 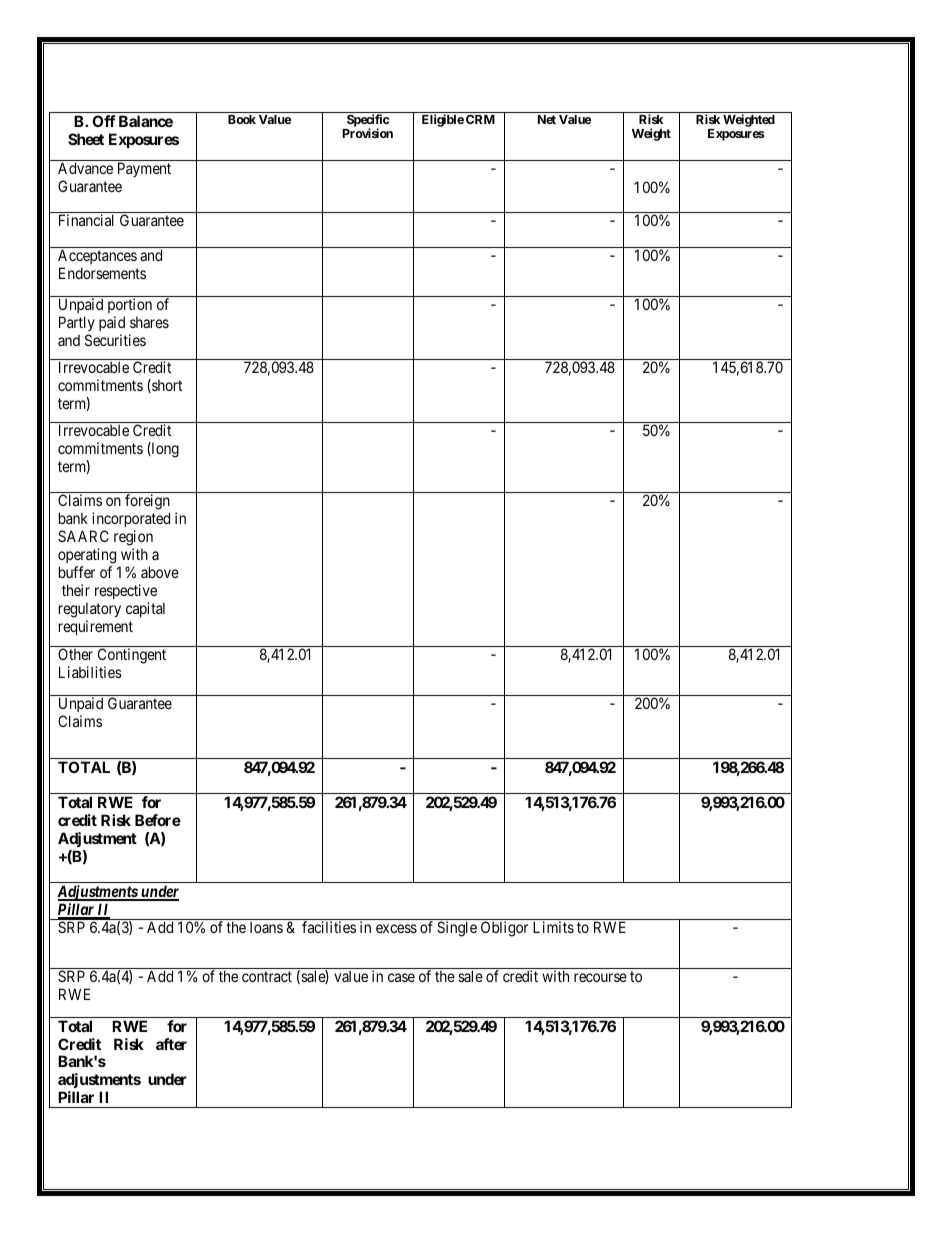 I want to click on Limits, so click(x=553, y=927).
